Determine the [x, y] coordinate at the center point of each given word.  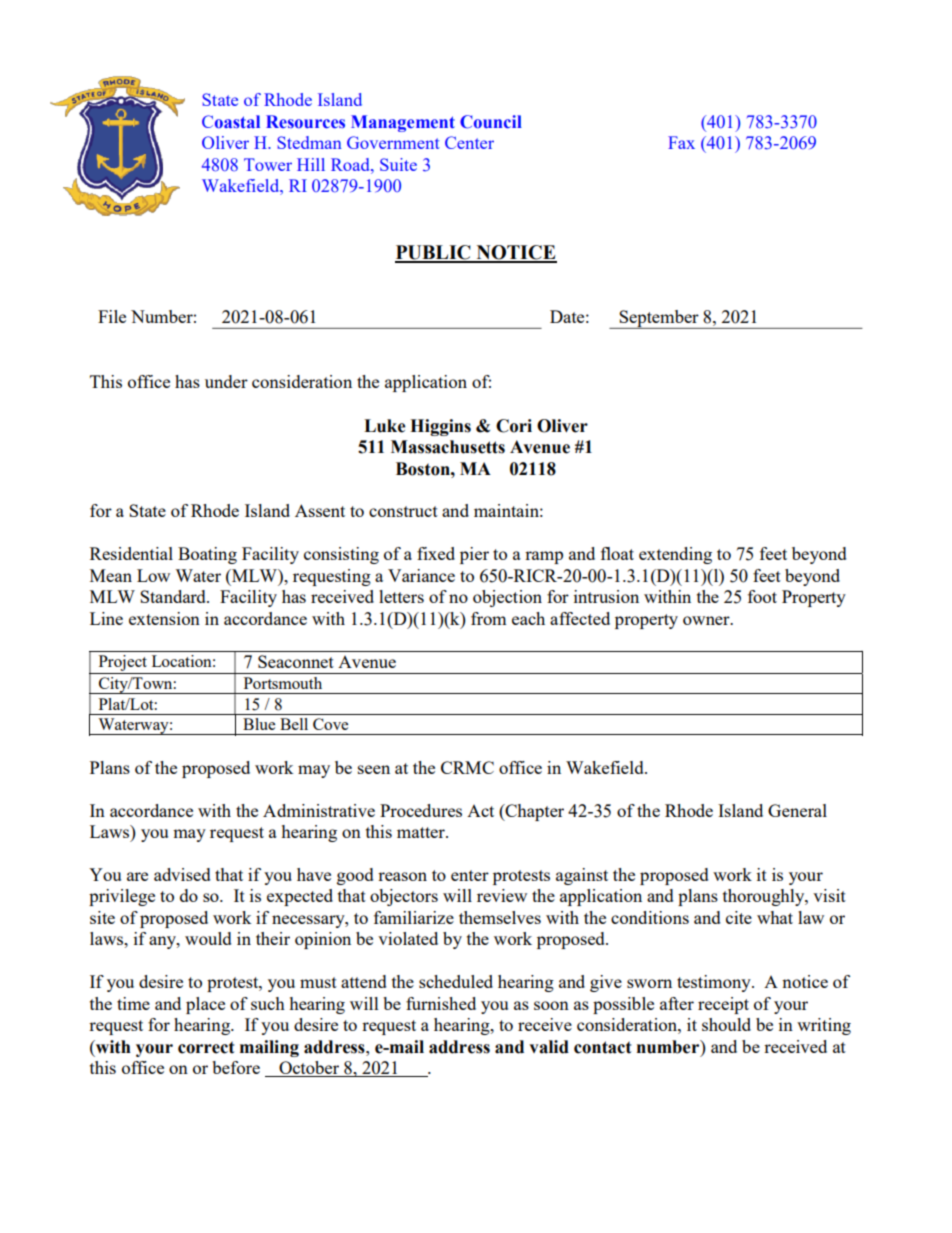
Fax [681, 142]
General [797, 810]
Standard [174, 596]
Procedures [421, 810]
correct [206, 1047]
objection [507, 598]
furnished [441, 1003]
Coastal [231, 122]
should [726, 1024]
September [659, 319]
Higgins [440, 427]
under [226, 381]
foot [762, 596]
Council [491, 122]
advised [182, 874]
